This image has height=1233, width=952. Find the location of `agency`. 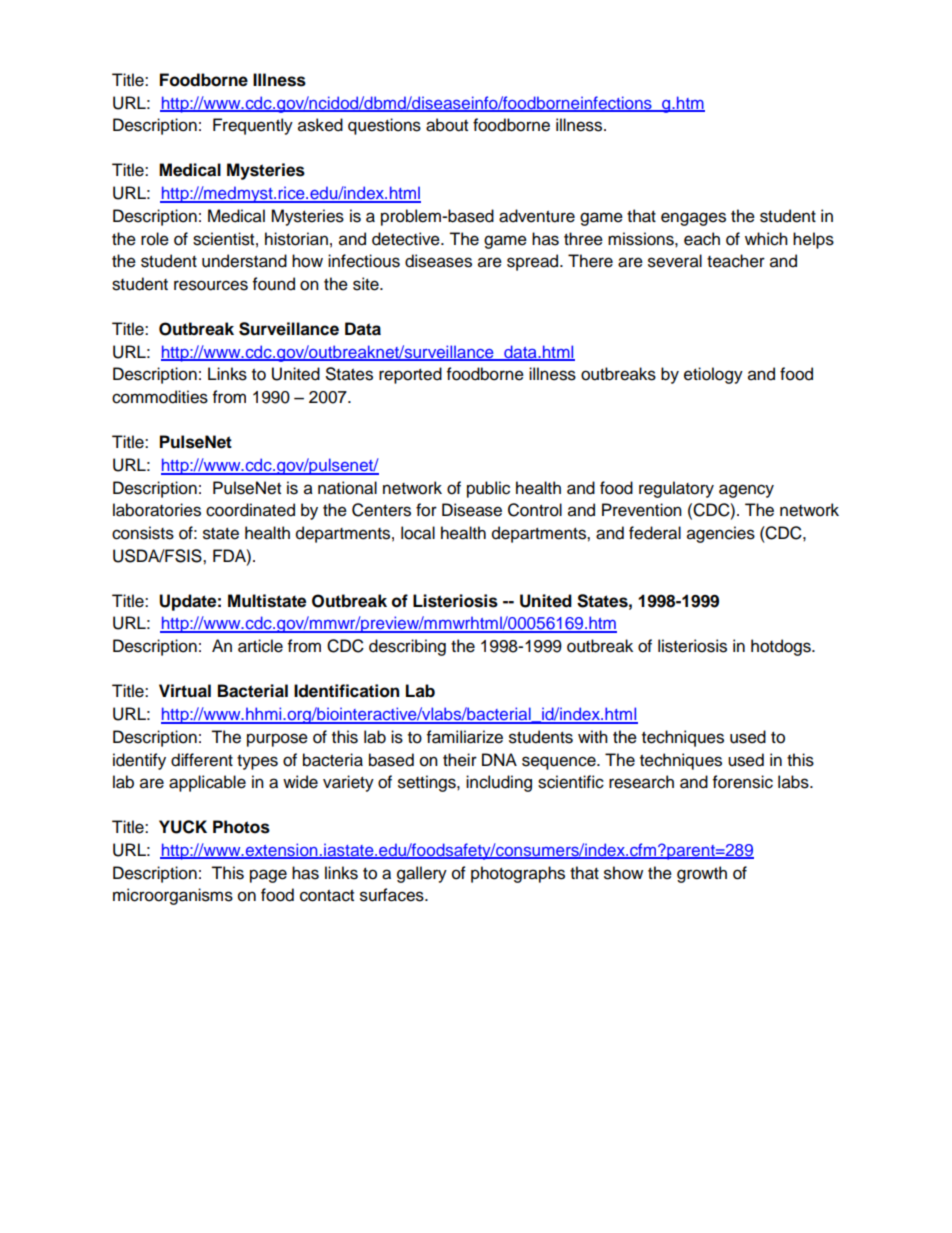

agency is located at coordinates (746, 491).
